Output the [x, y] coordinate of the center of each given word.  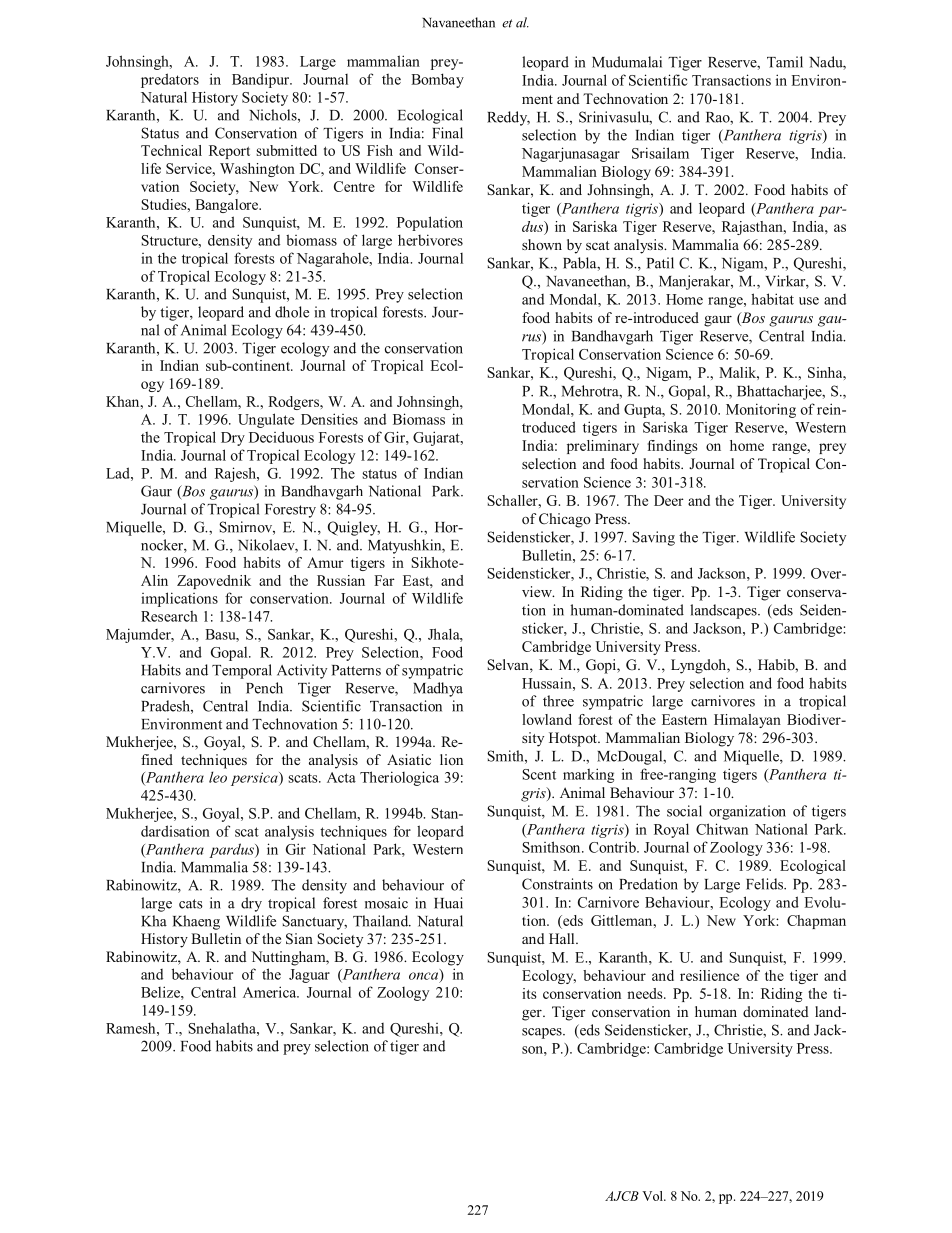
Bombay [437, 80]
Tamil [785, 62]
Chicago [565, 520]
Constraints [557, 884]
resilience [709, 975]
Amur [325, 562]
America [271, 992]
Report [229, 152]
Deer [669, 500]
